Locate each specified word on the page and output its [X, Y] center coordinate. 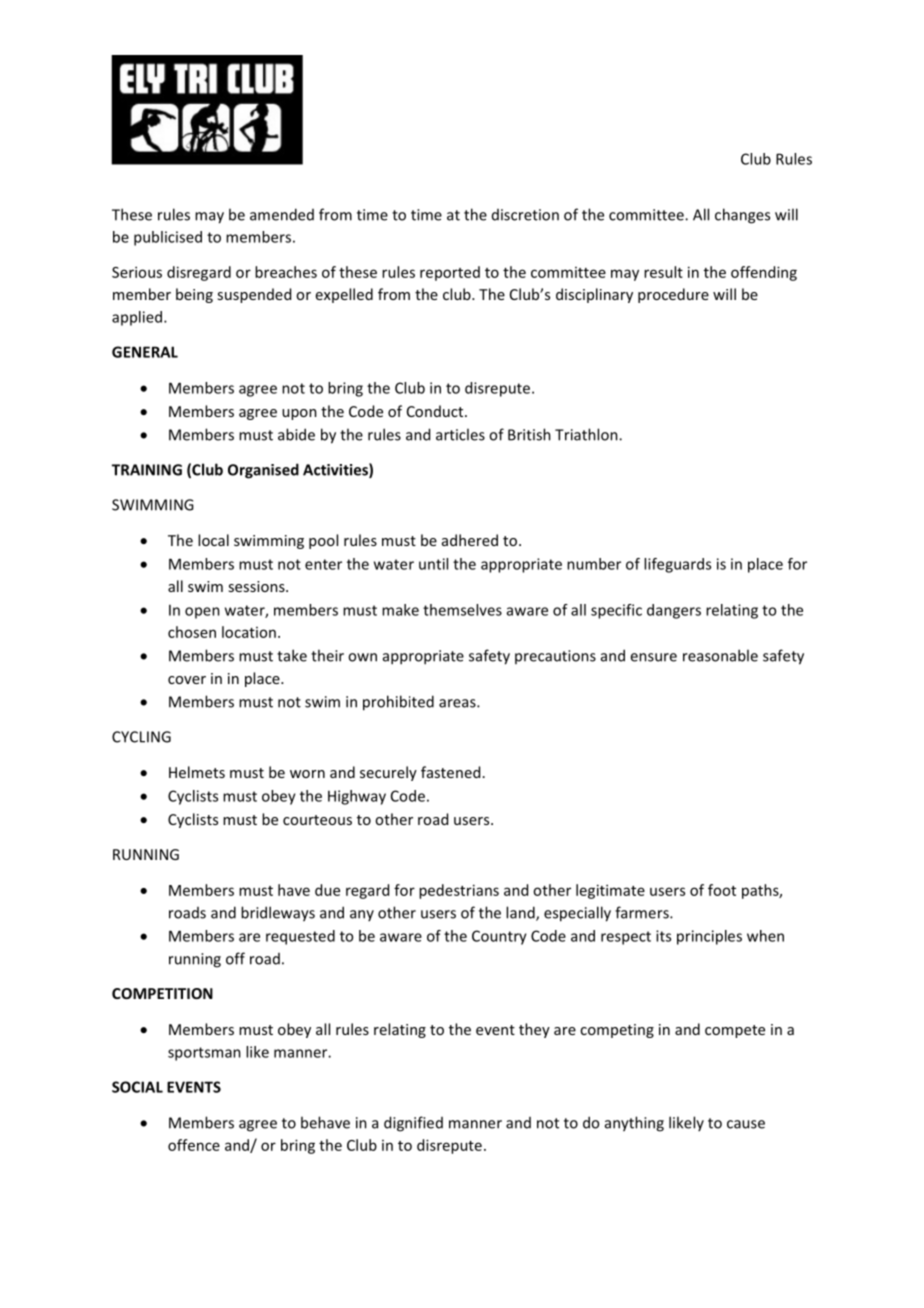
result [663, 272]
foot [722, 890]
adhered [470, 540]
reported [450, 273]
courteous [317, 820]
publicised [168, 238]
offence [194, 1145]
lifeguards [677, 565]
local [213, 540]
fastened [450, 772]
